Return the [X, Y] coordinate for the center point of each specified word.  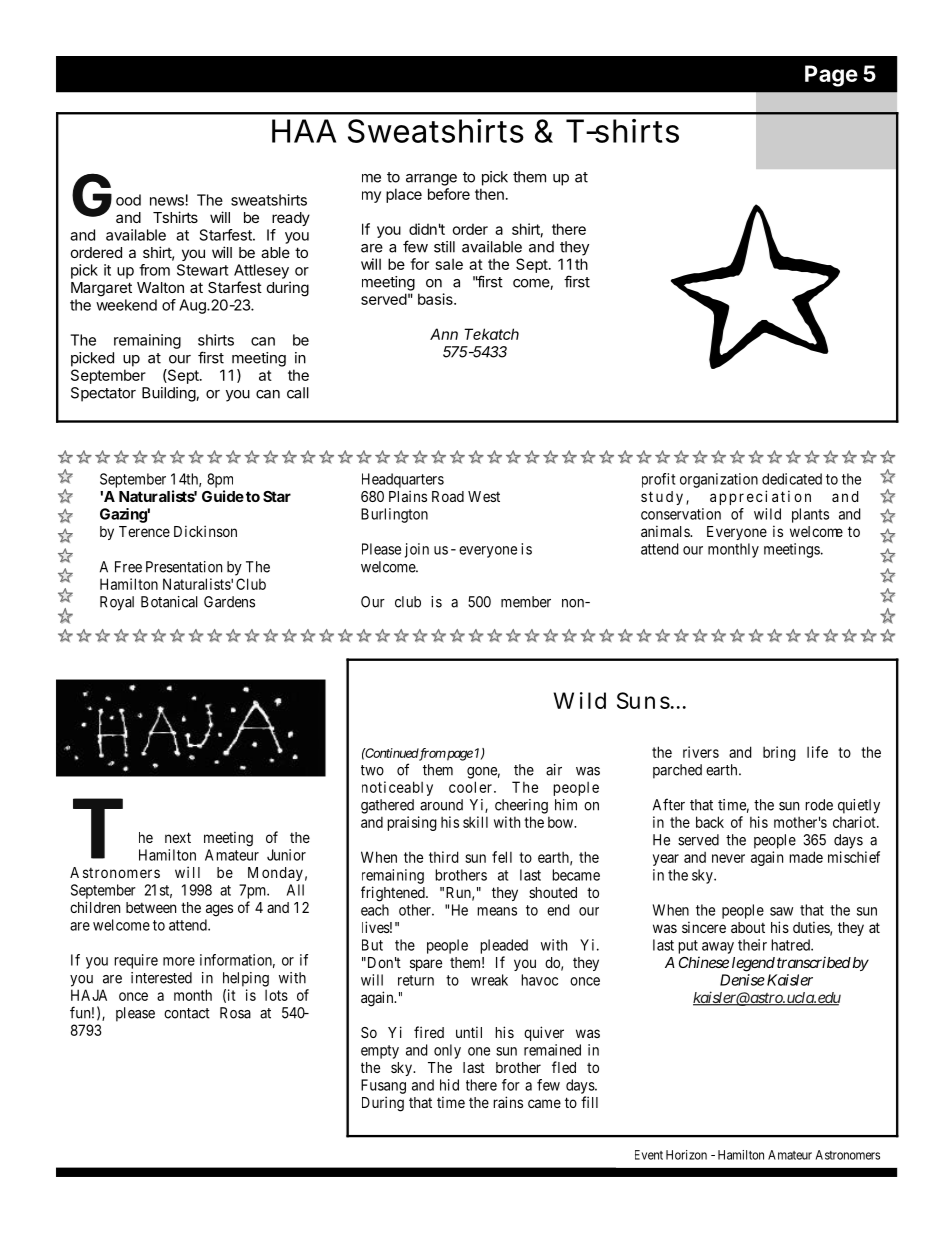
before [449, 194]
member [526, 602]
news [168, 201]
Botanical [169, 602]
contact [187, 1013]
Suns [645, 700]
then [489, 194]
